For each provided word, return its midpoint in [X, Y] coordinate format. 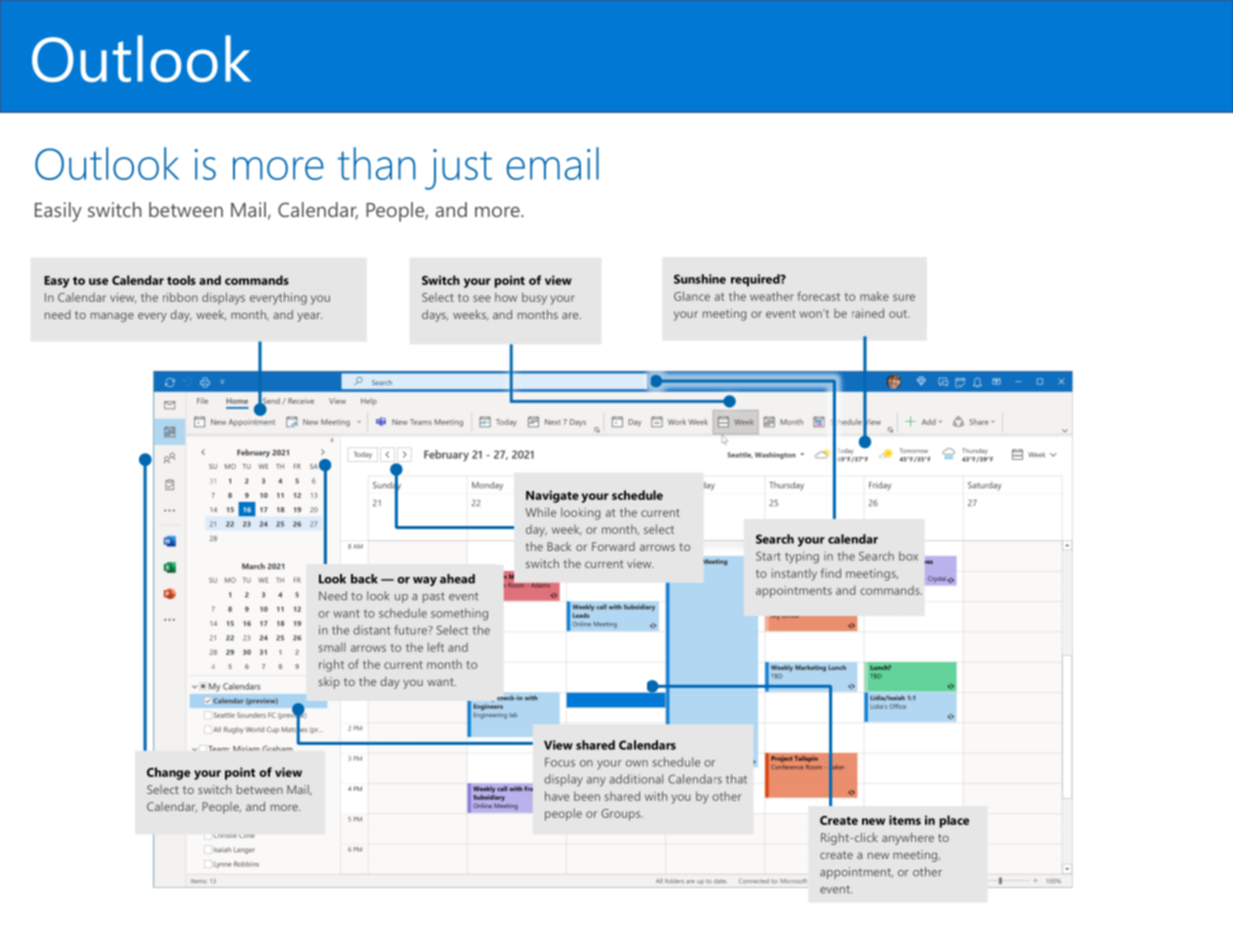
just [458, 169]
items [905, 820]
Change [168, 773]
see [482, 298]
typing [802, 557]
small [332, 647]
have [557, 796]
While [540, 512]
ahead [457, 579]
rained [868, 313]
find [831, 573]
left [436, 647]
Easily [58, 212]
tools [181, 280]
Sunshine [700, 279]
